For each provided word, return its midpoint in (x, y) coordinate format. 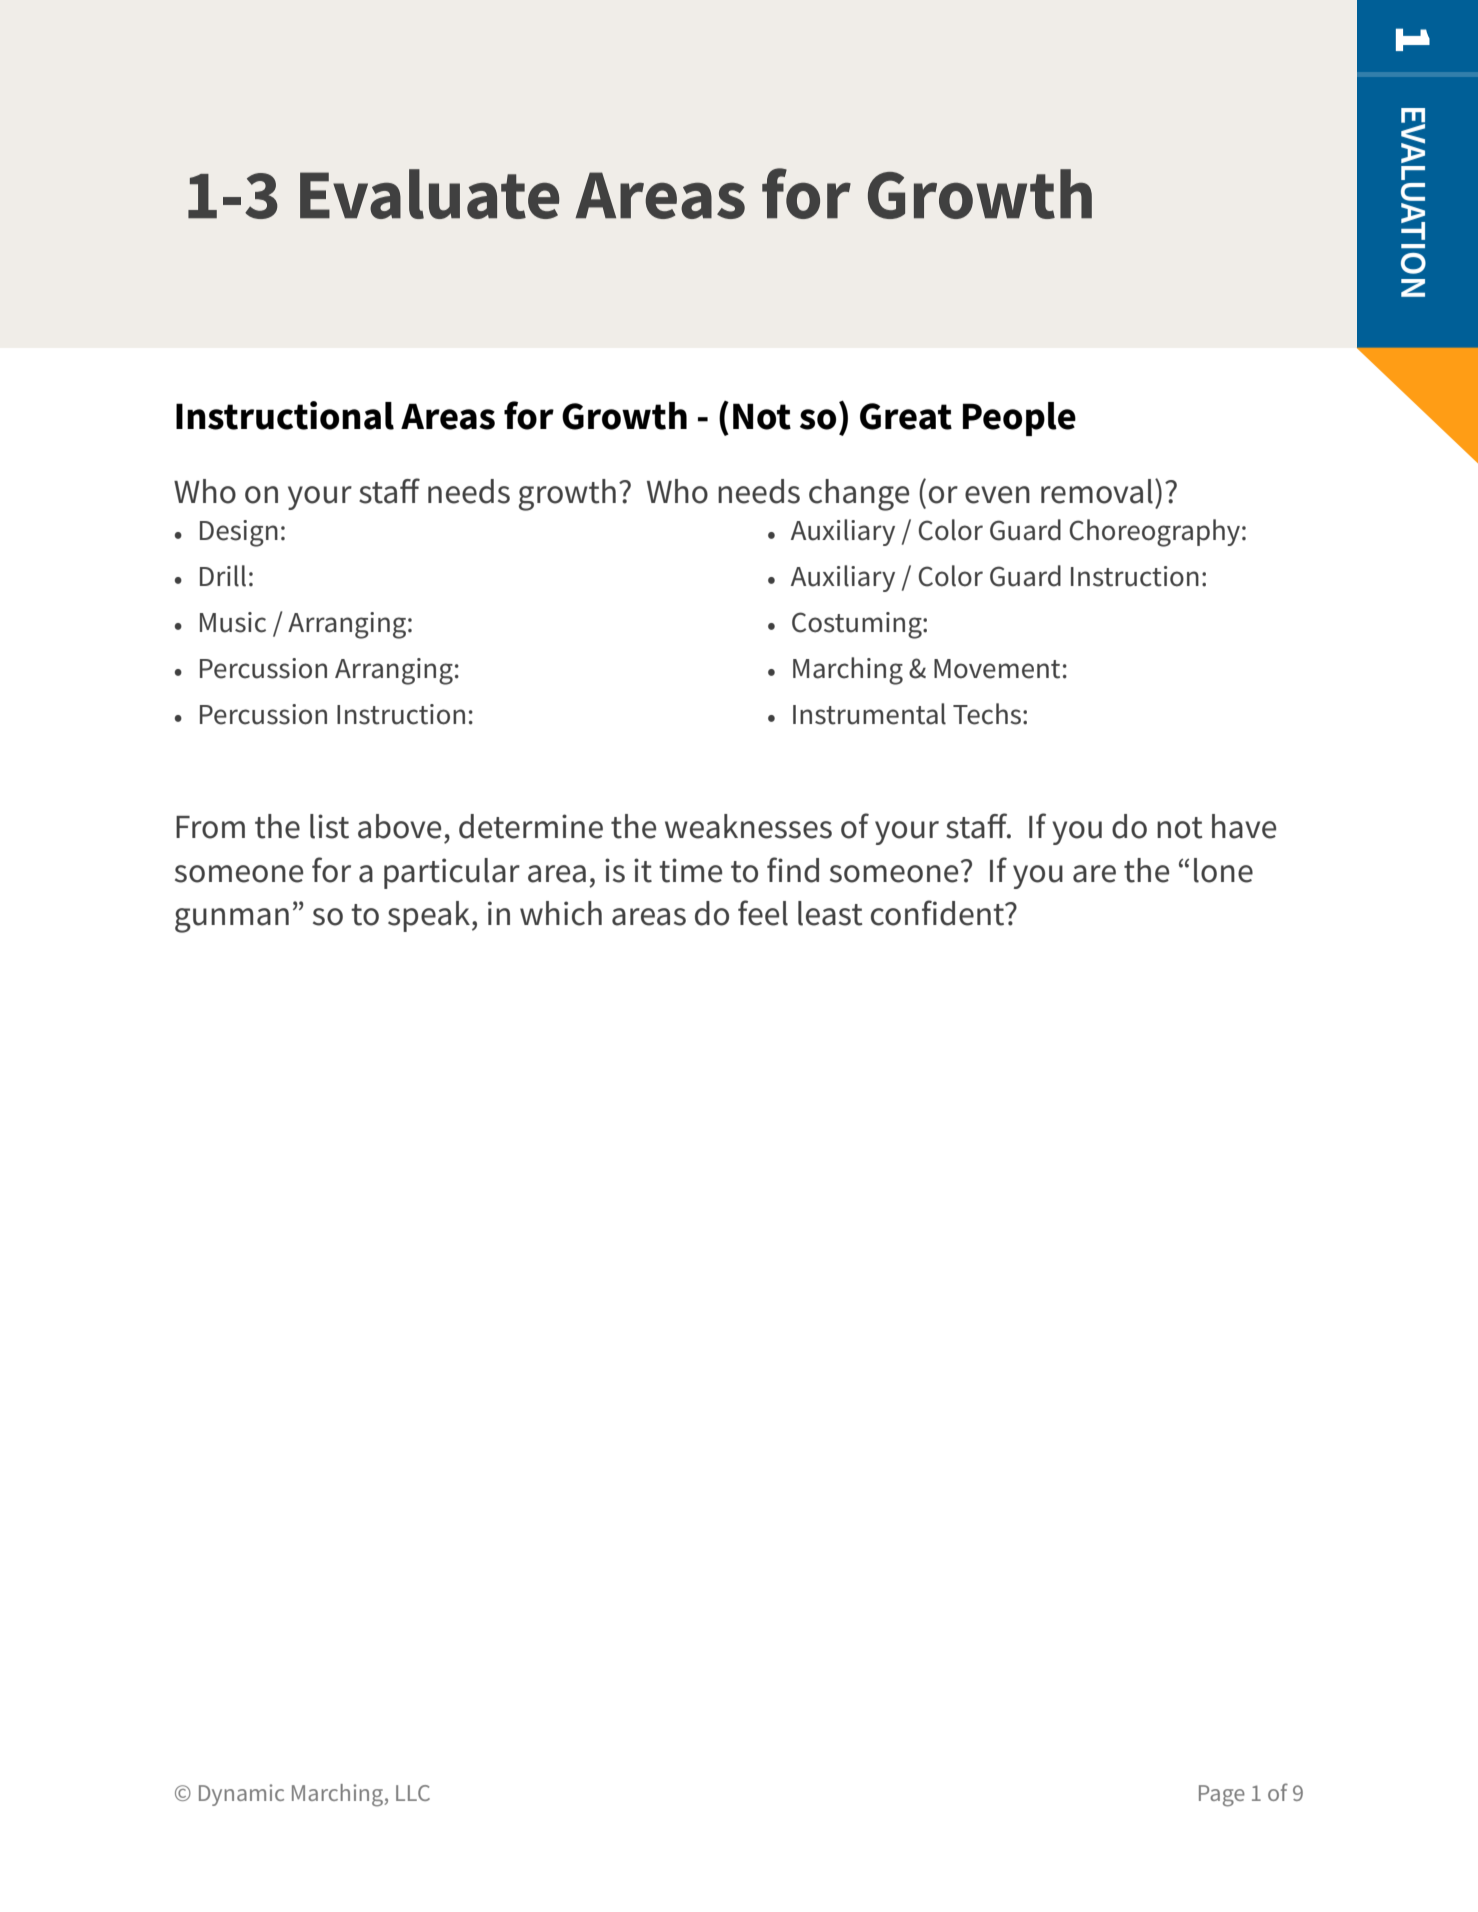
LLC (413, 1793)
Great (906, 416)
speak (429, 916)
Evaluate (429, 194)
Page (1222, 1796)
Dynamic (241, 1795)
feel (763, 913)
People (1019, 419)
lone (1223, 870)
